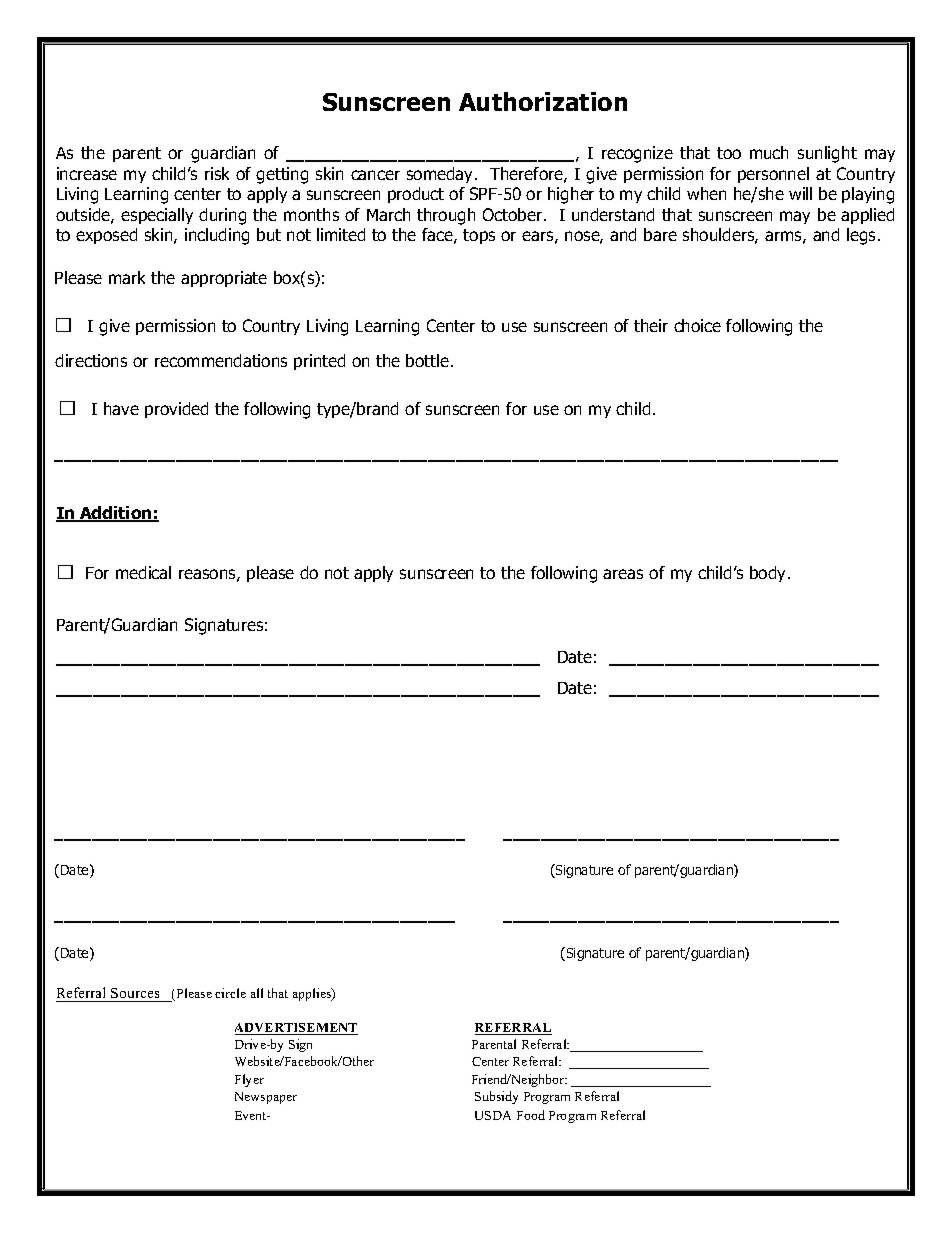 This screenshot has height=1233, width=952. I want to click on Flyer, so click(249, 1080).
